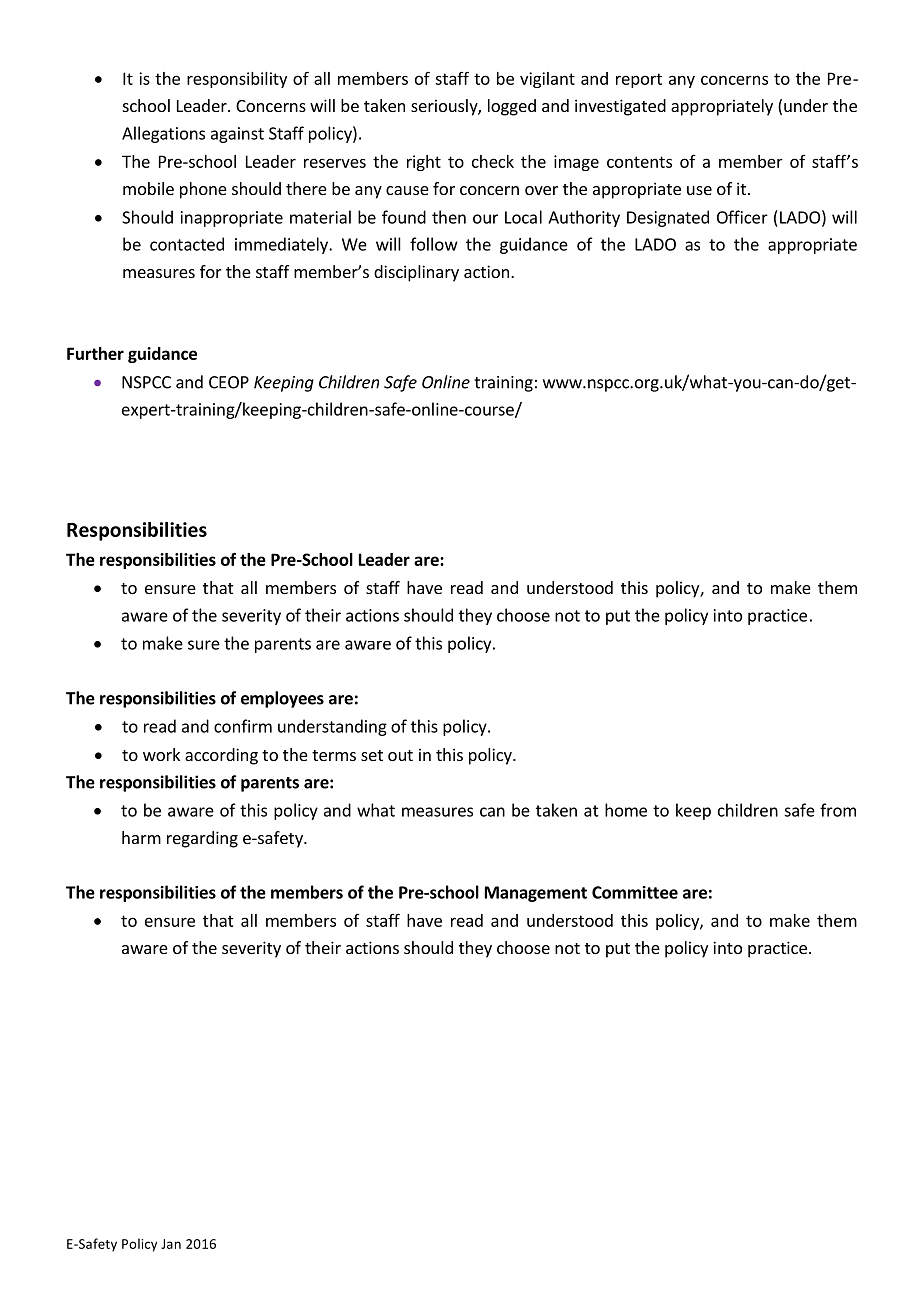 The width and height of the document is (924, 1308). What do you see at coordinates (400, 755) in the document?
I see `out` at bounding box center [400, 755].
